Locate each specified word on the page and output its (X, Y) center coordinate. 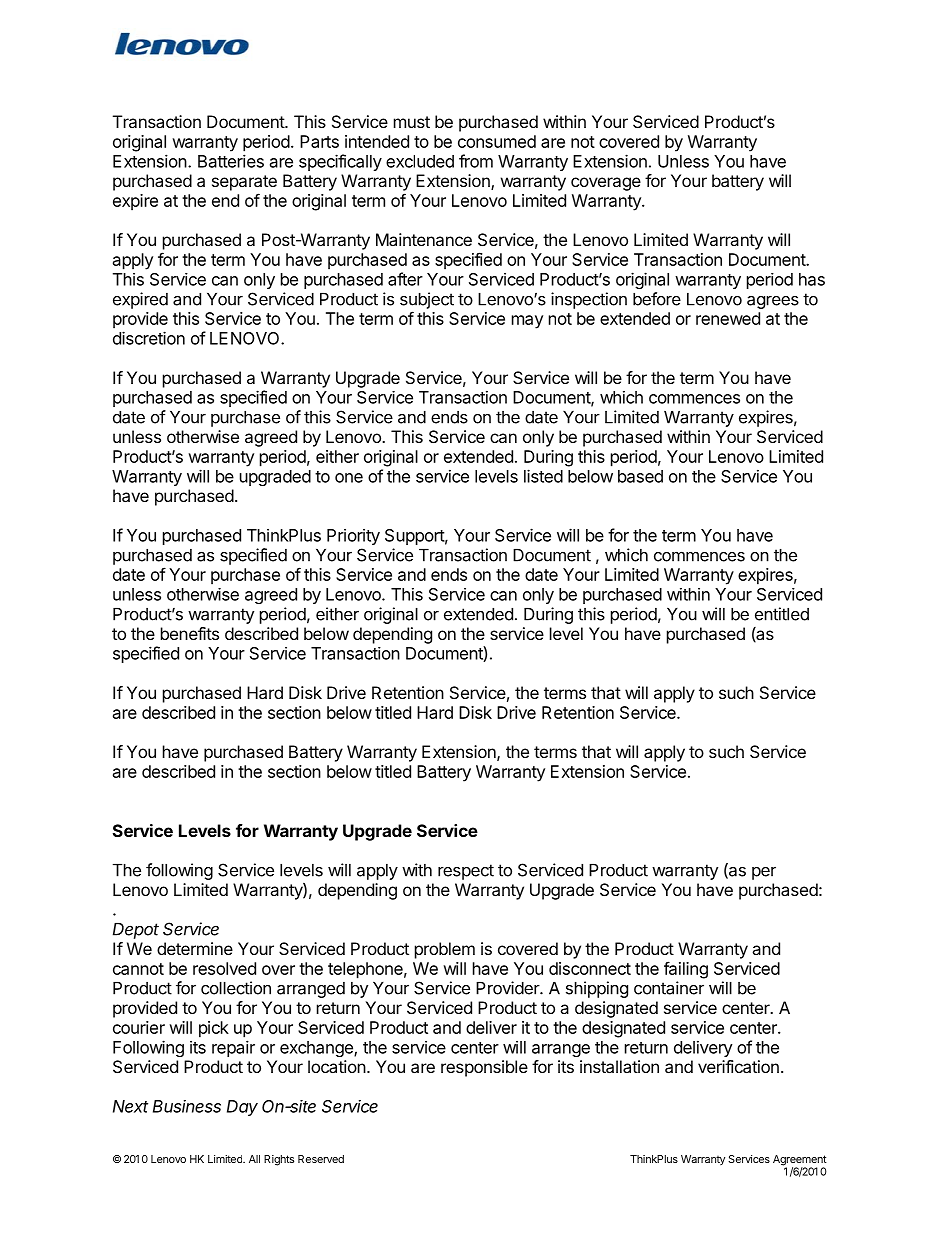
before (657, 299)
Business (187, 1106)
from (476, 161)
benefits (190, 633)
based (640, 476)
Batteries (231, 161)
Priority (353, 537)
